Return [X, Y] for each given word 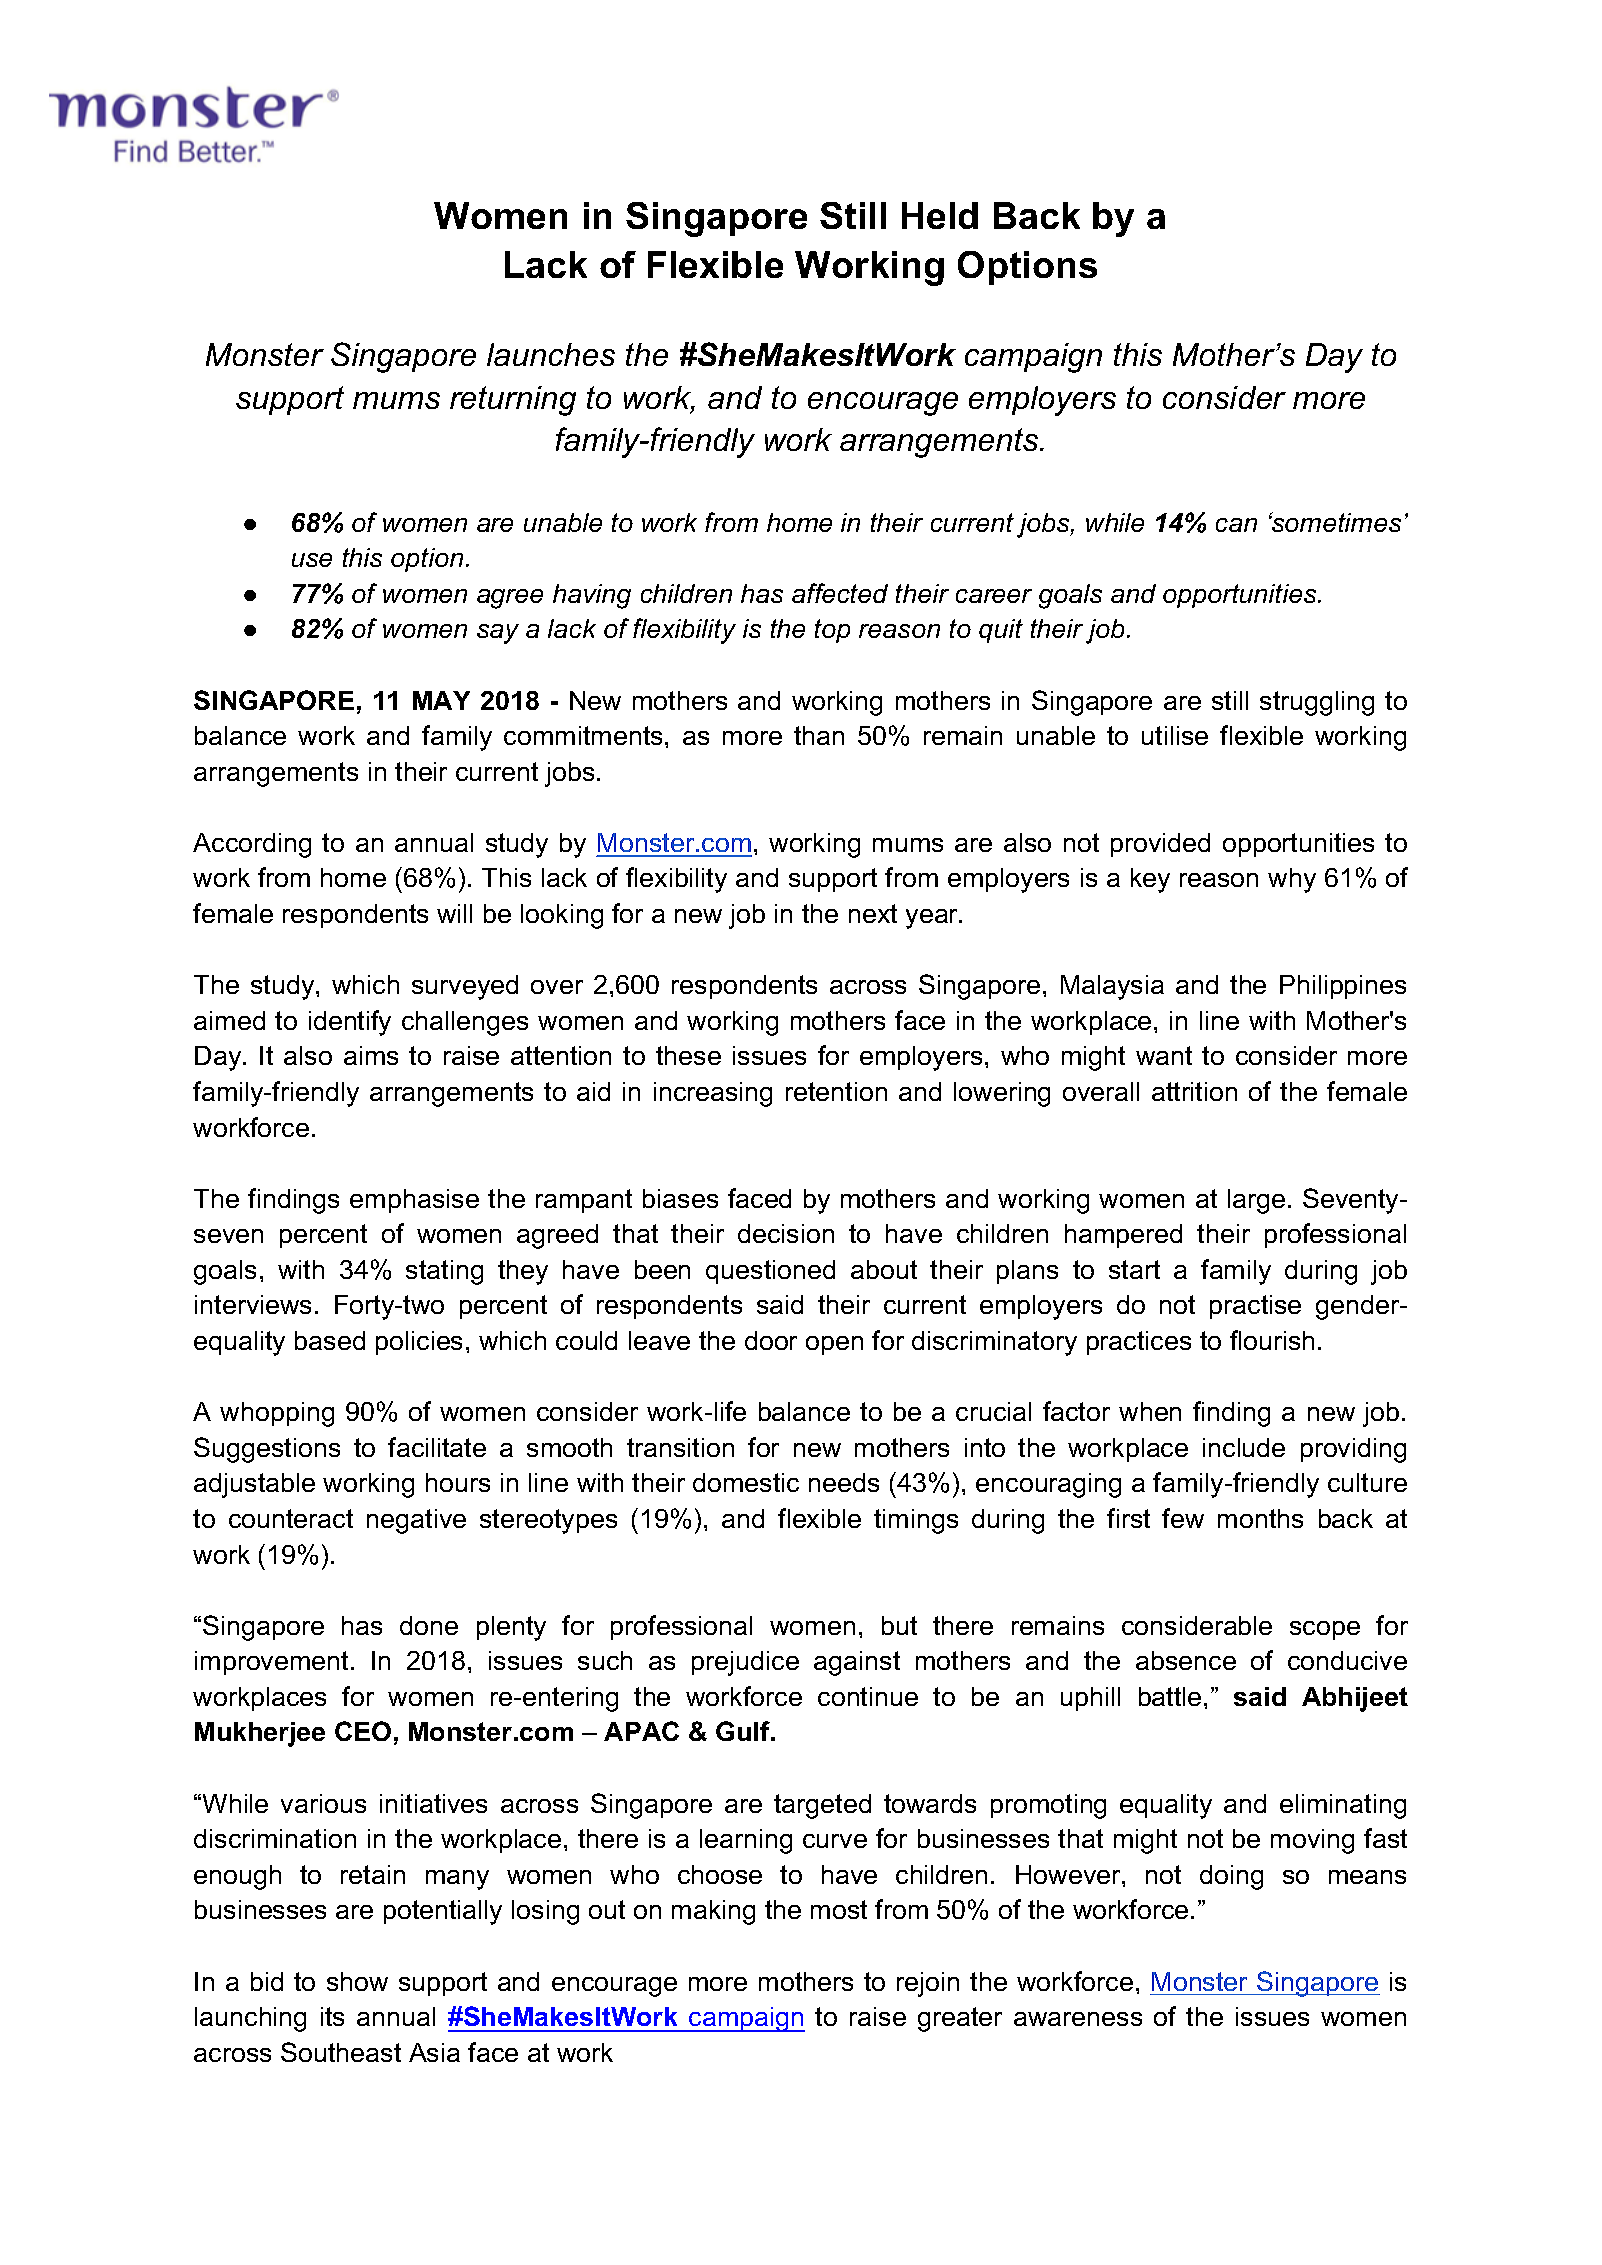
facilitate [437, 1447]
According [252, 845]
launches [551, 354]
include [1244, 1447]
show [357, 1981]
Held [940, 215]
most [839, 1909]
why [1292, 880]
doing [1231, 1877]
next [873, 913]
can [1236, 525]
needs [844, 1482]
